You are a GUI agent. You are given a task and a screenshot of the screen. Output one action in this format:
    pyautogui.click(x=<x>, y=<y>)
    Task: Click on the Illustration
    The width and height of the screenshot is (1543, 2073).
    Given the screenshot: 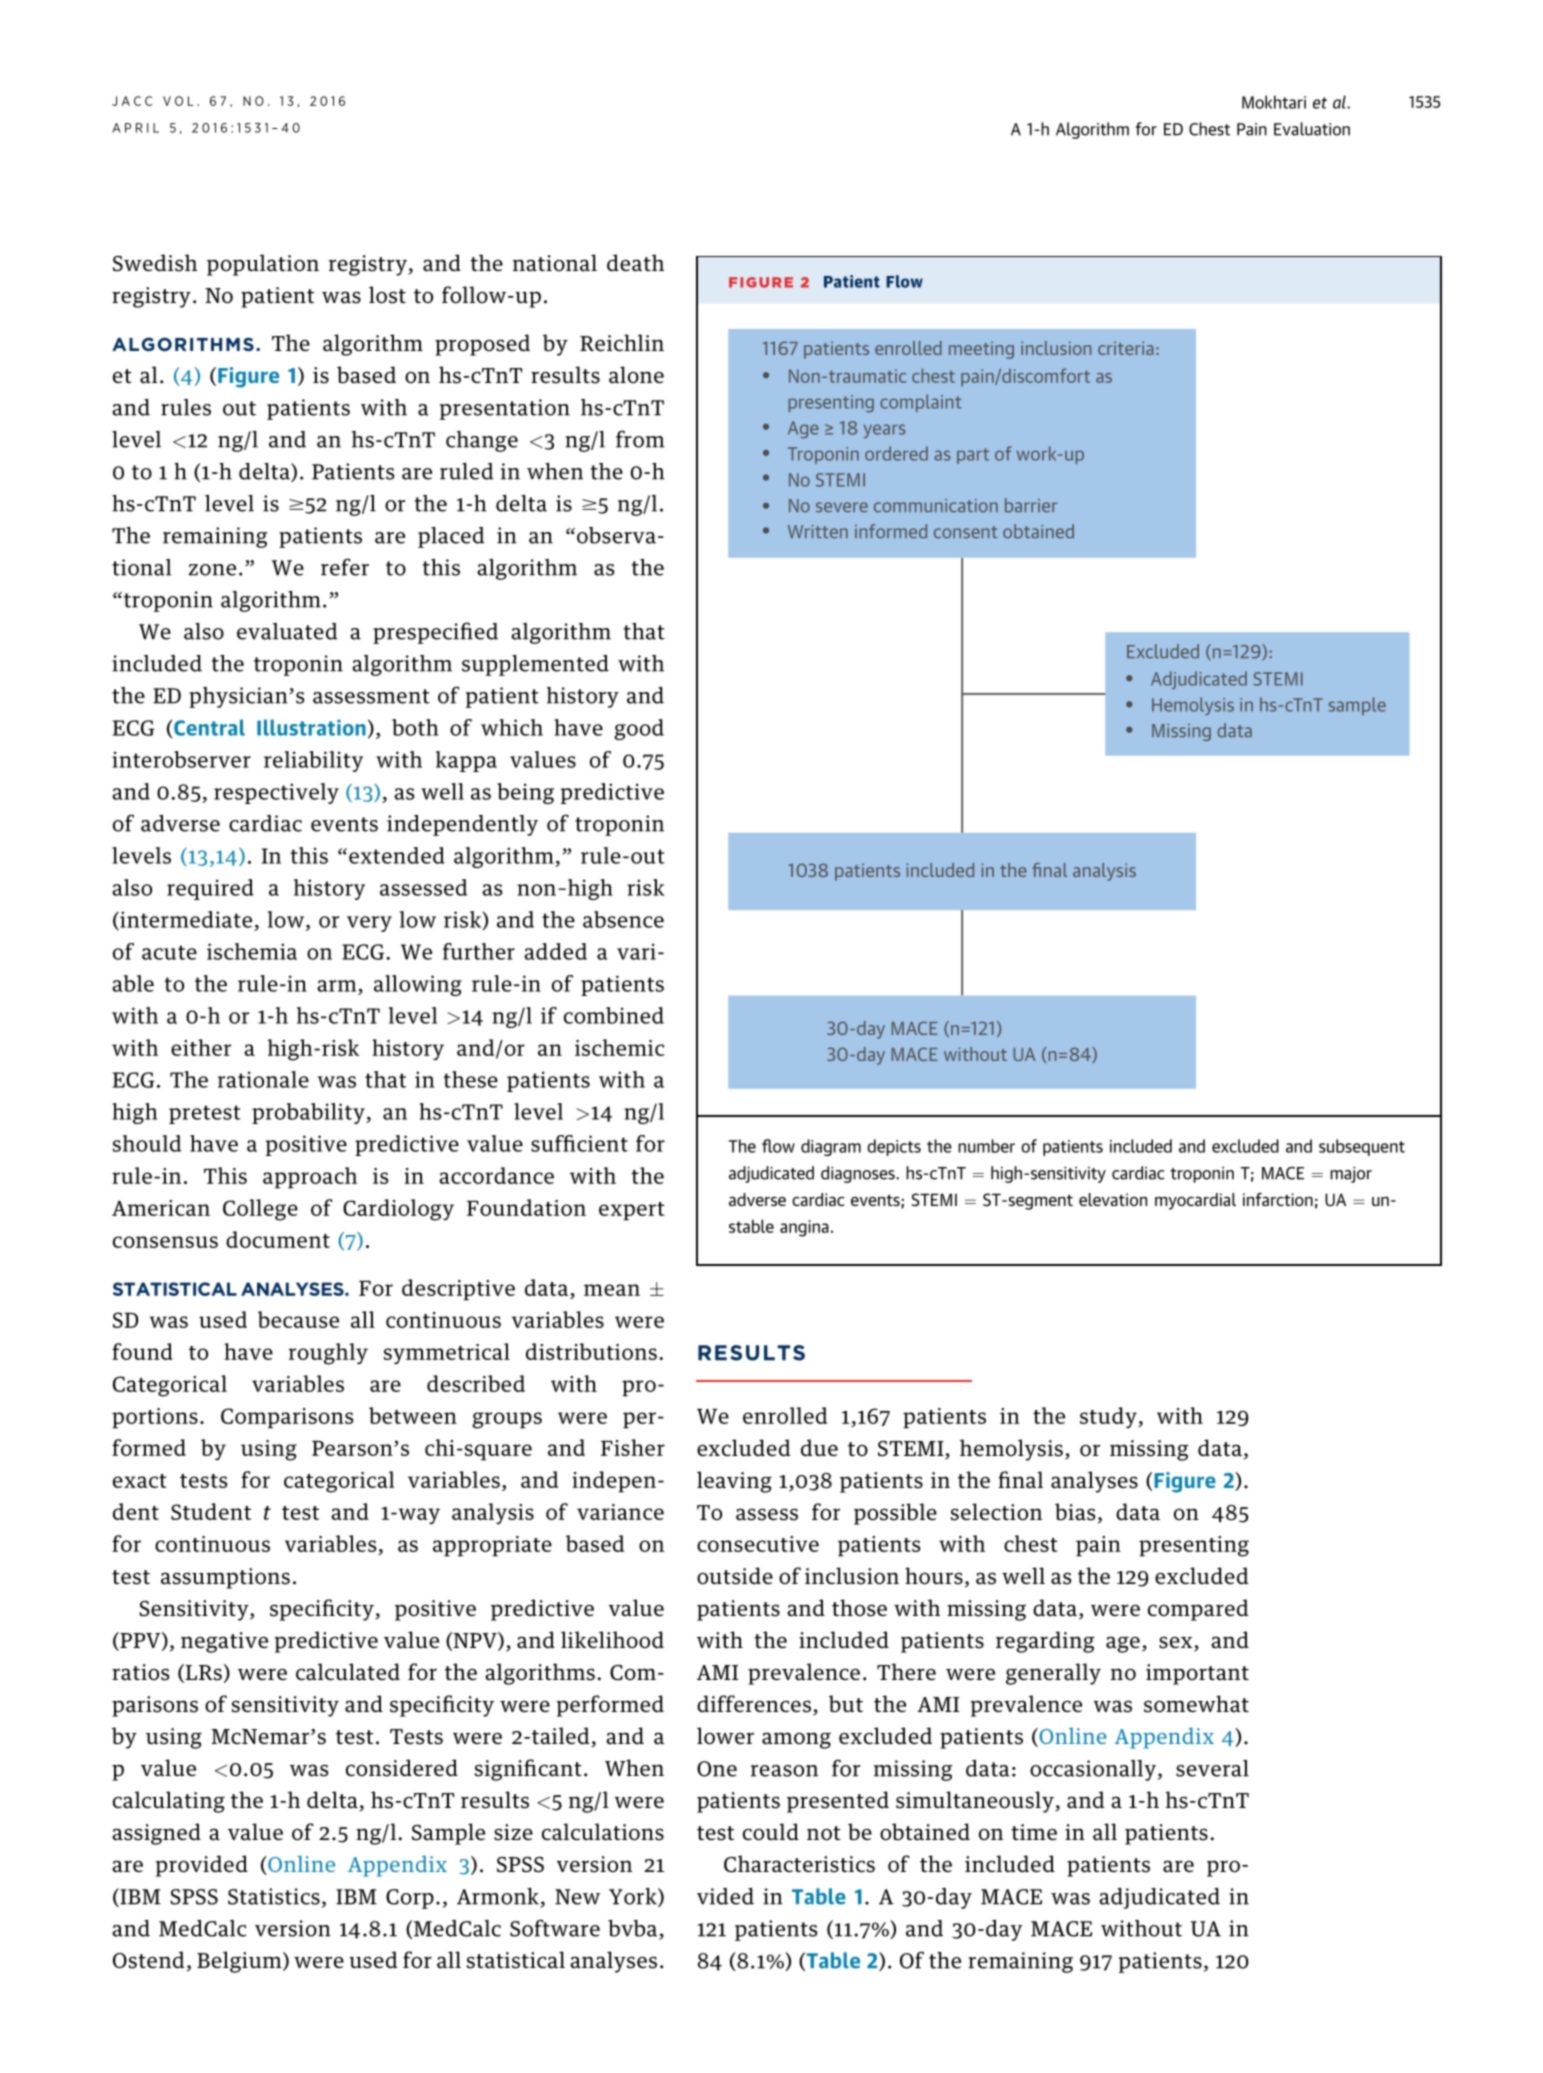 What is the action you would take?
    pyautogui.click(x=311, y=727)
